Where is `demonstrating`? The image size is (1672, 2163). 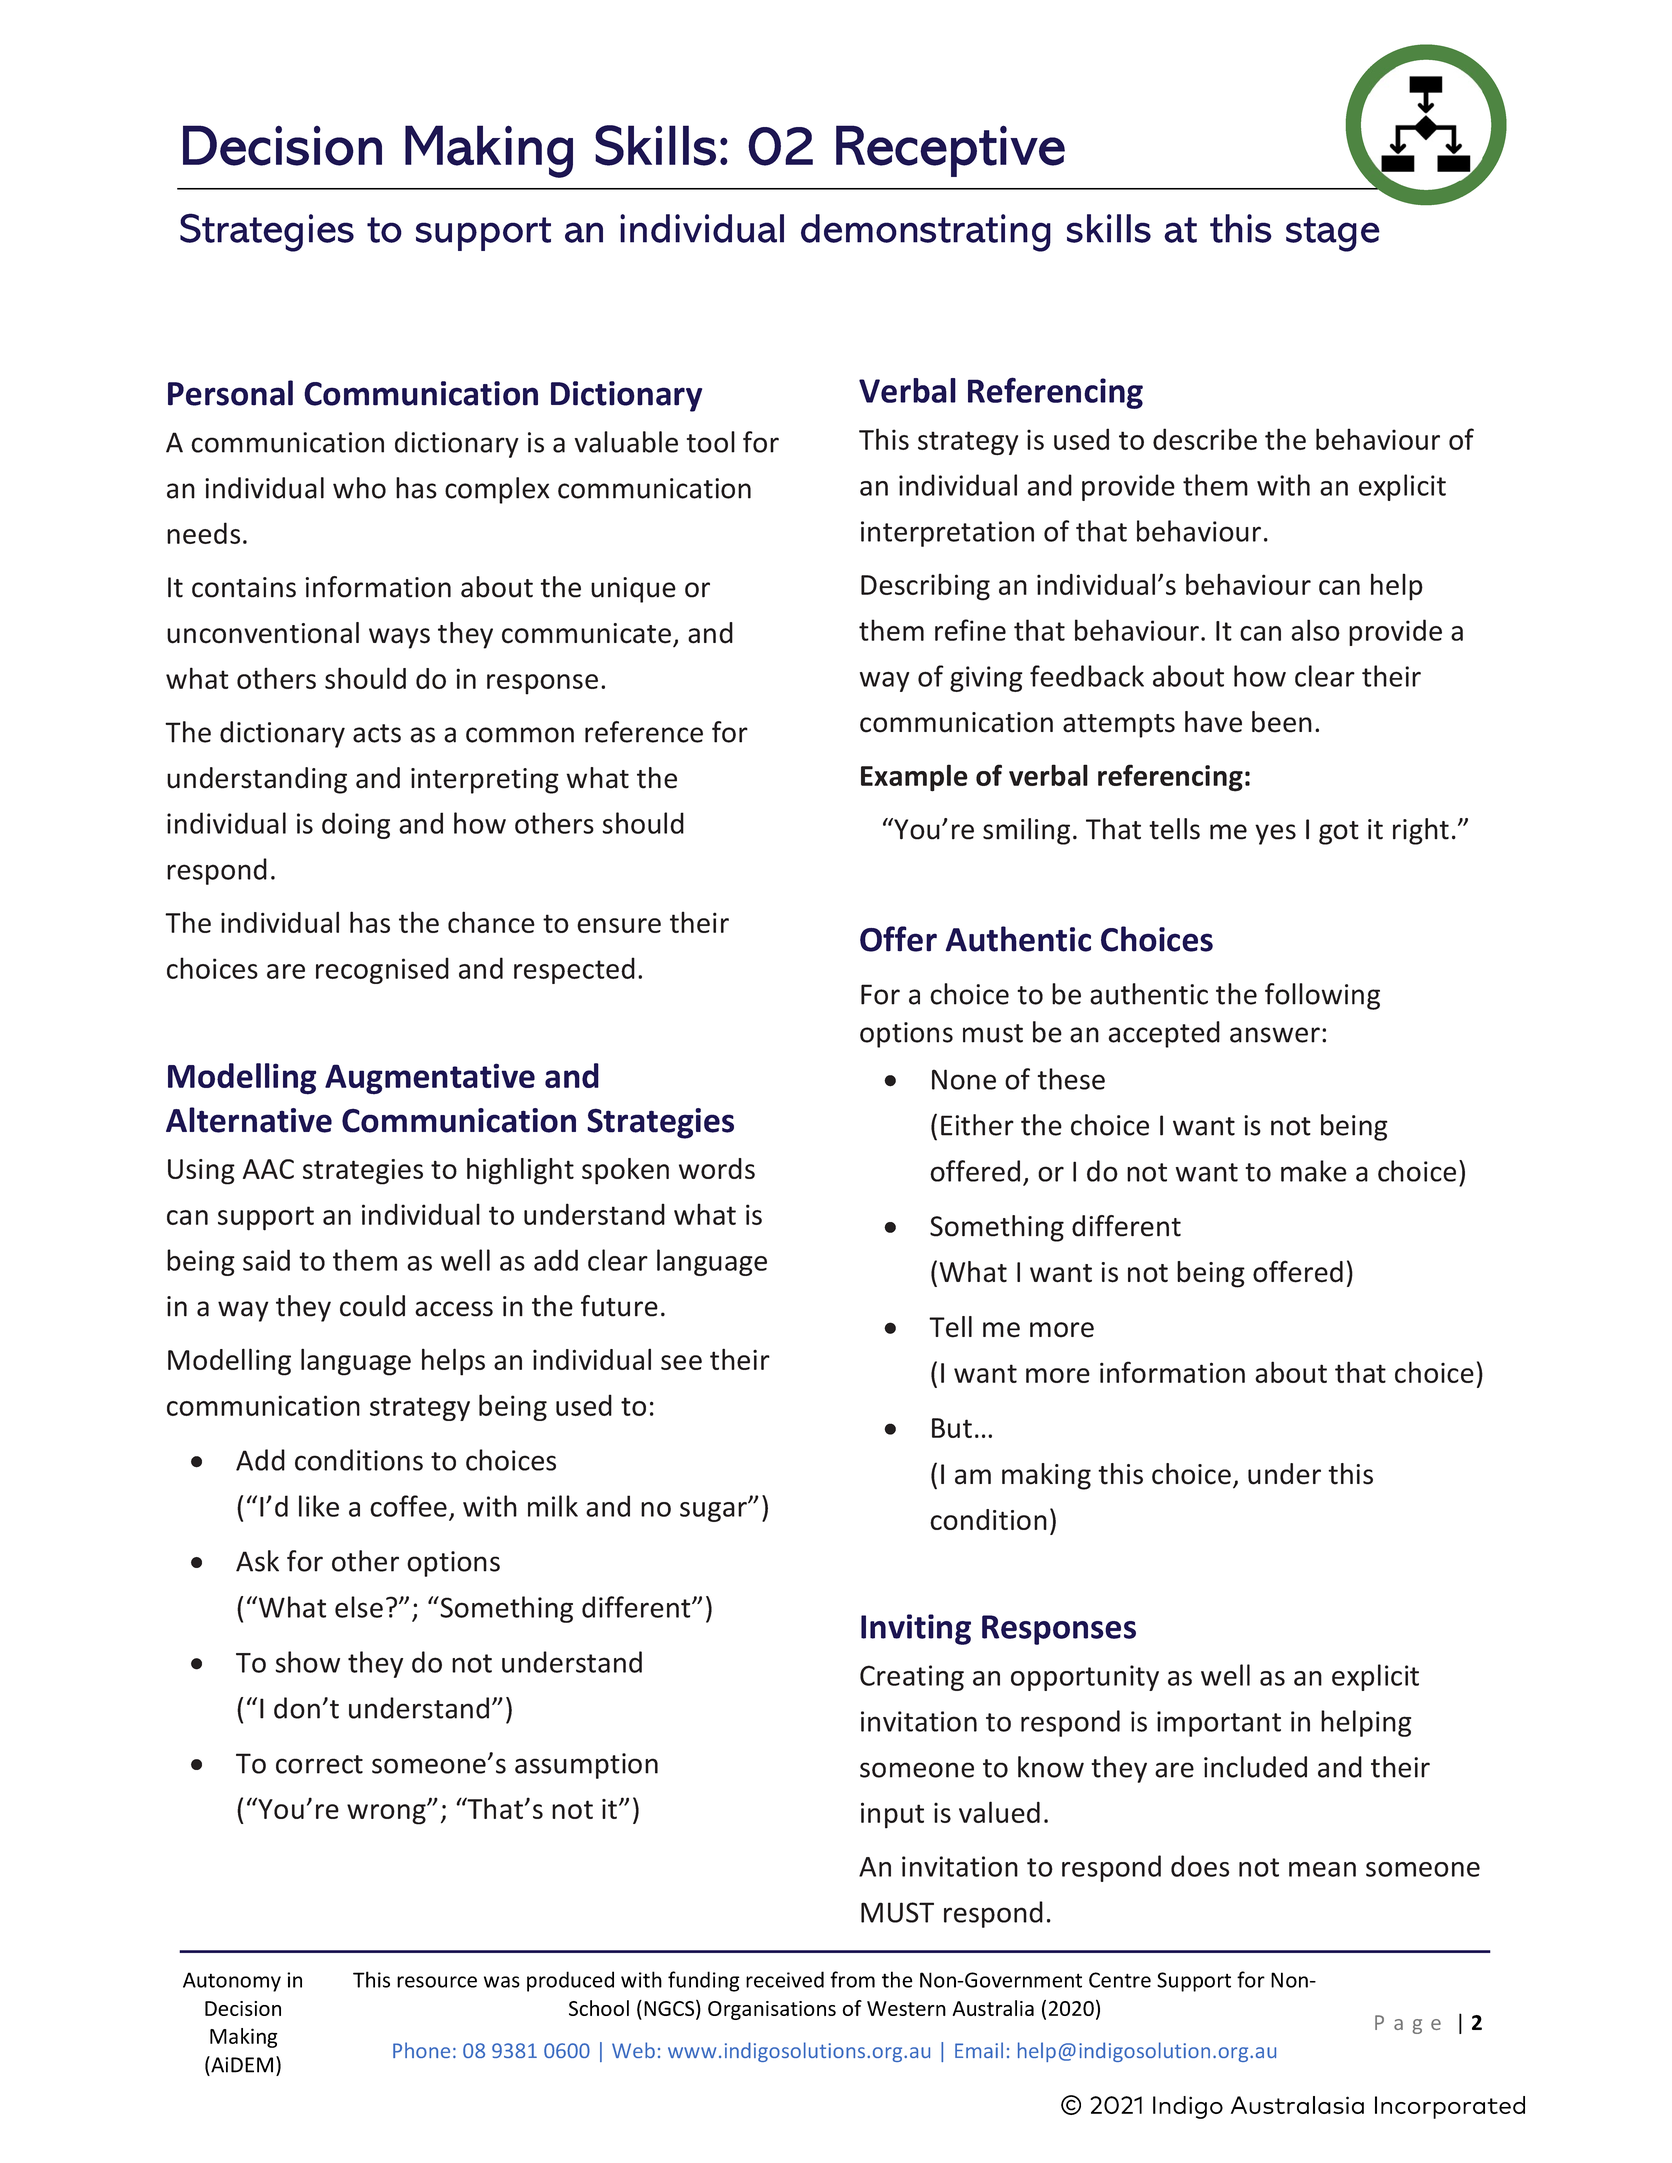 demonstrating is located at coordinates (926, 233).
